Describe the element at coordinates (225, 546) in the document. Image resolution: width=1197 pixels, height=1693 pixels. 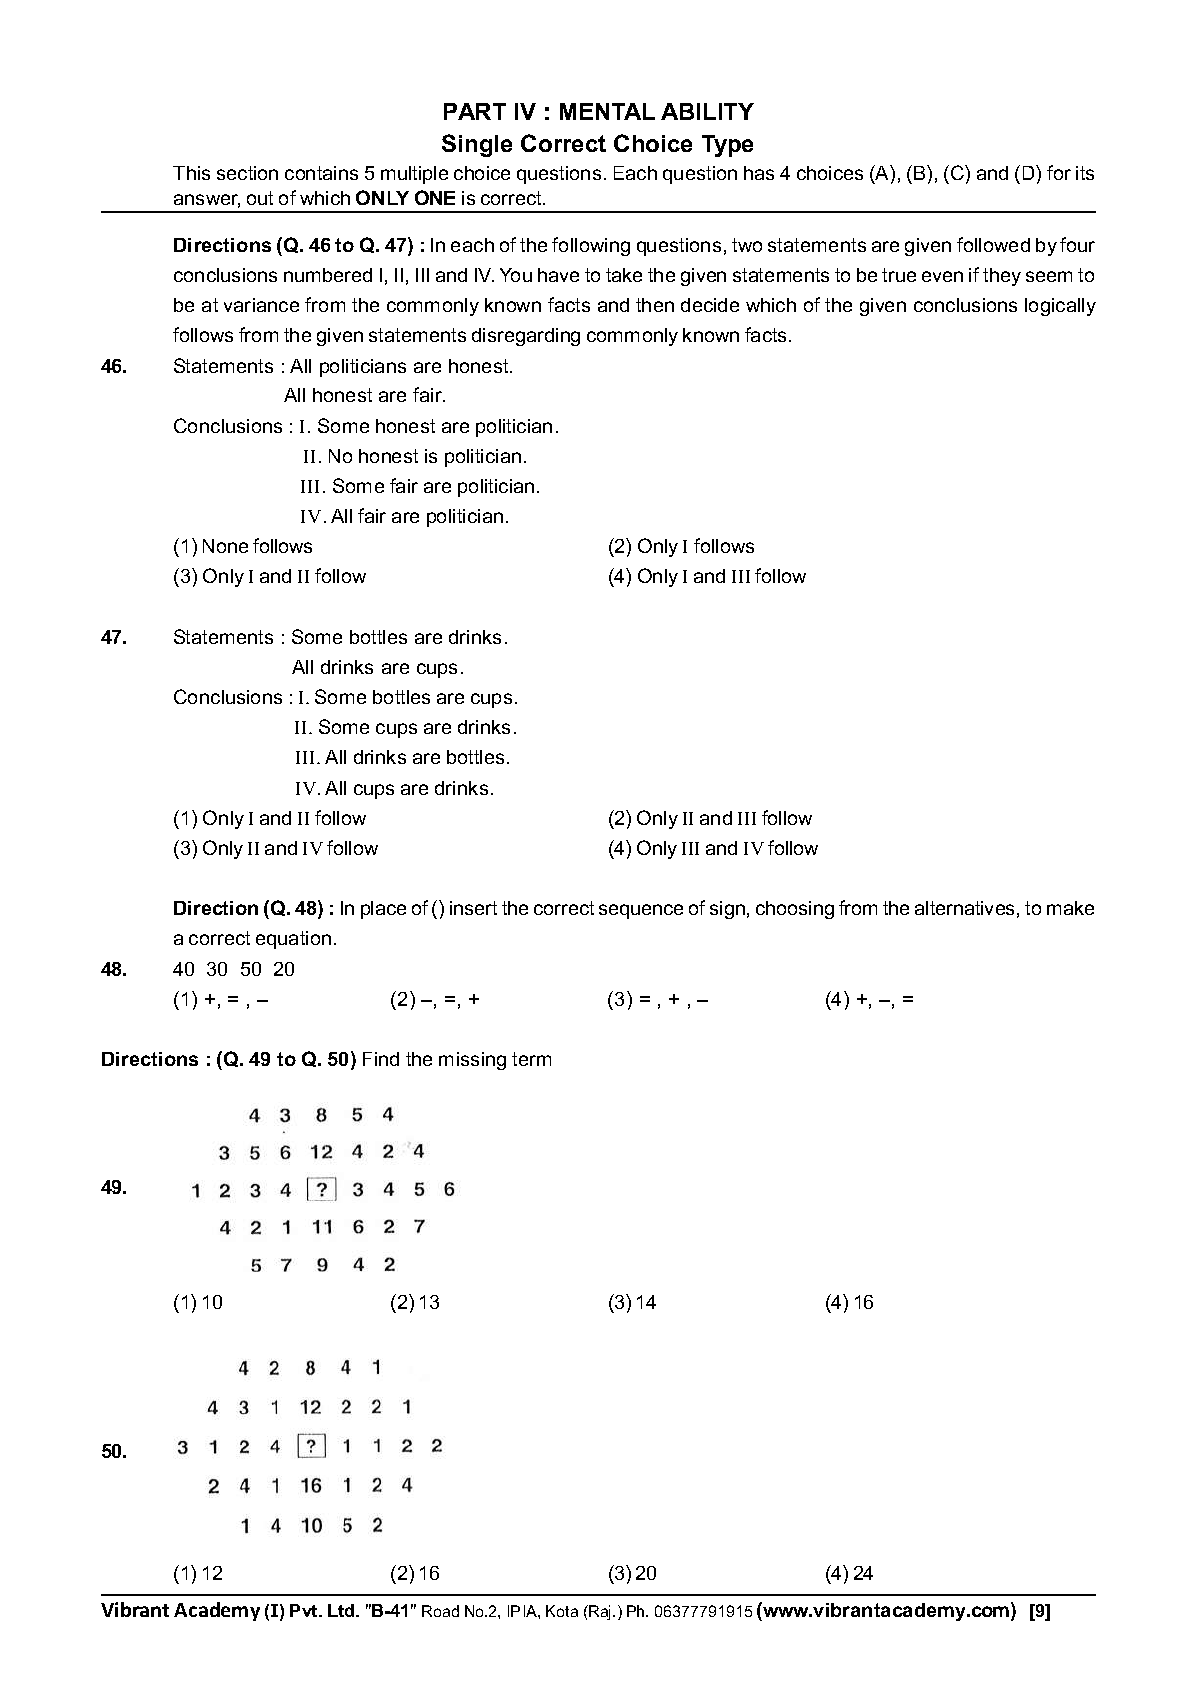
I see `None` at that location.
